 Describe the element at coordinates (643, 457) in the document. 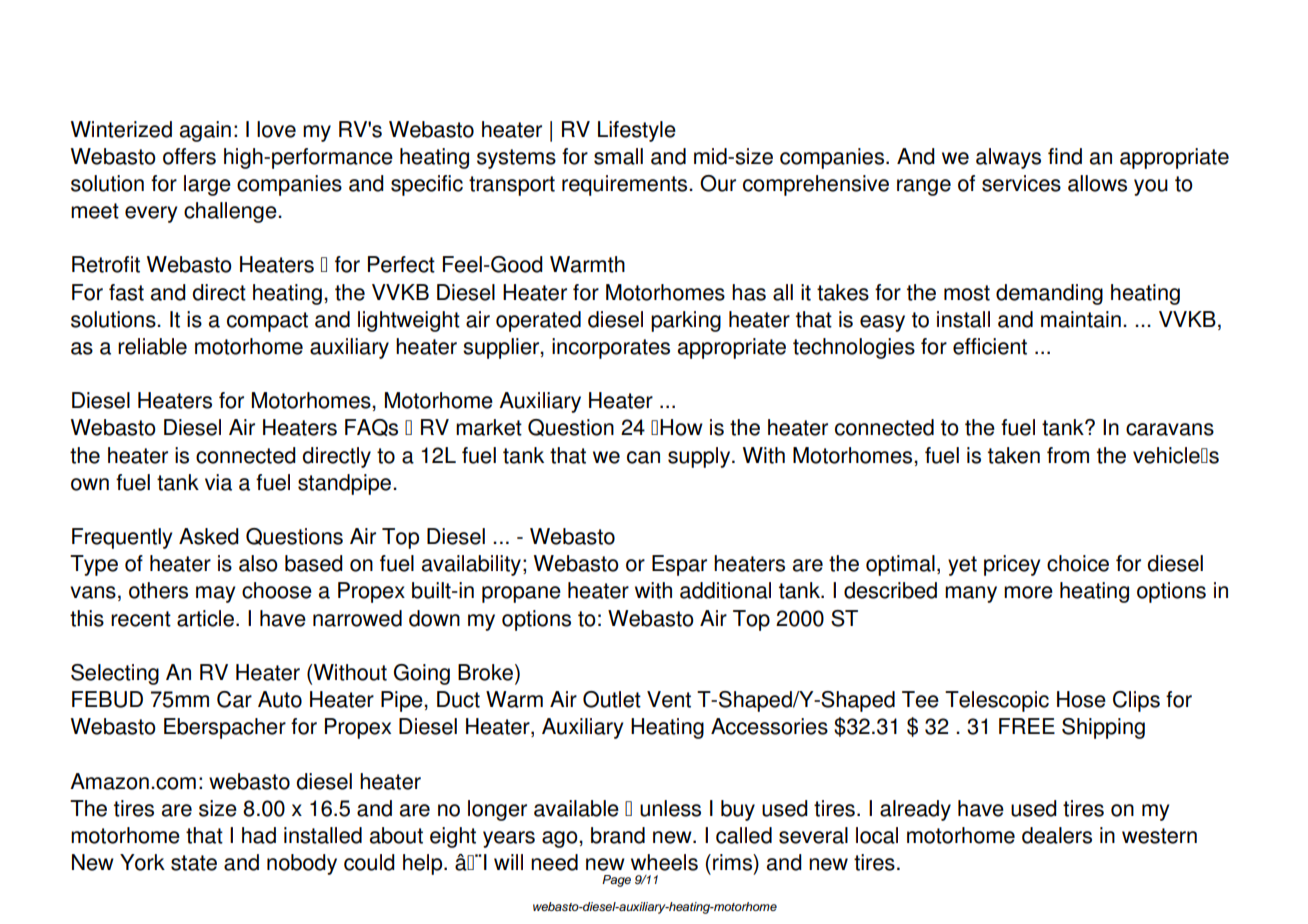

I see `can` at that location.
